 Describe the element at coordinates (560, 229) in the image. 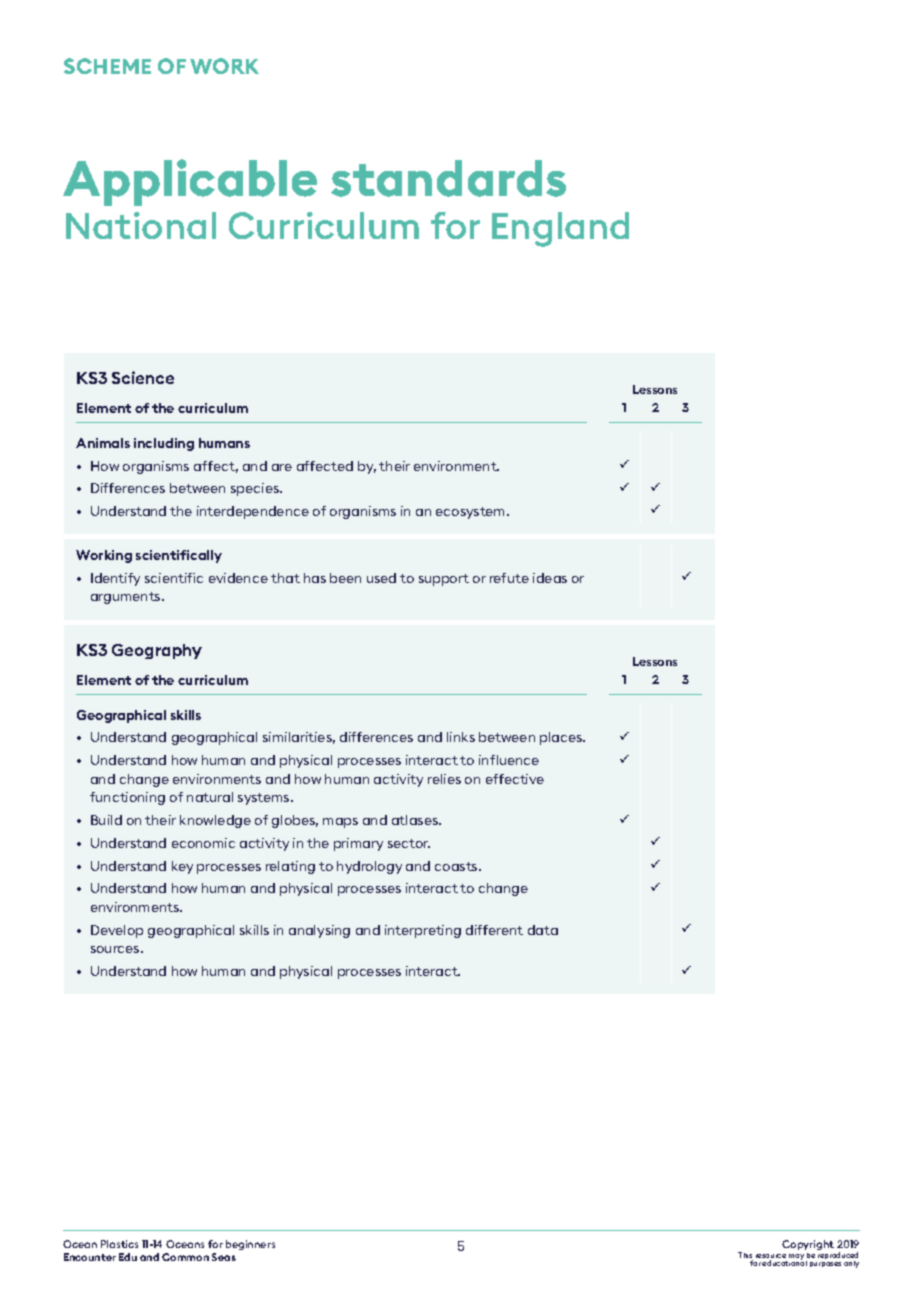

I see `England` at that location.
